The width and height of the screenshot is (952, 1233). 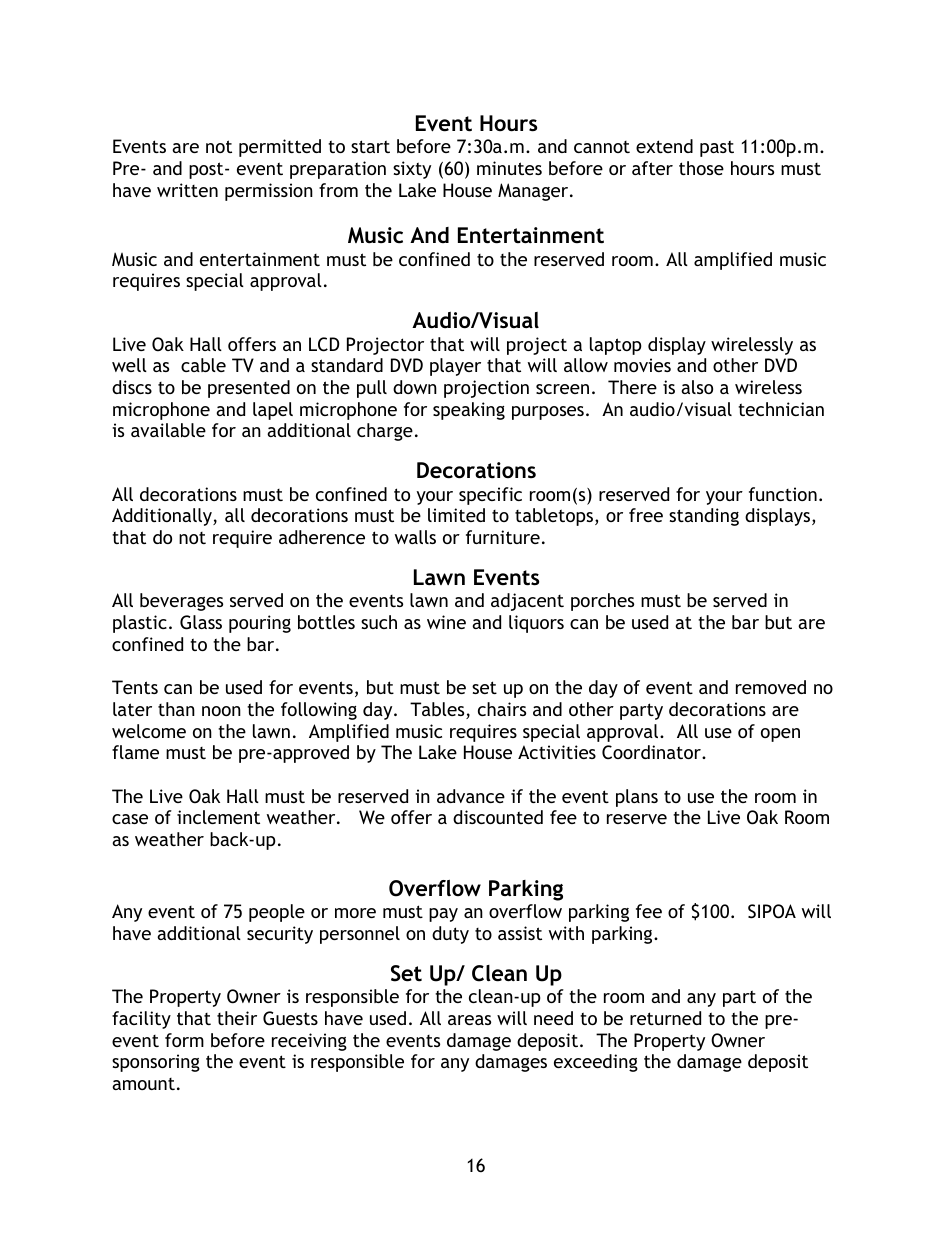 I want to click on written, so click(x=187, y=190).
